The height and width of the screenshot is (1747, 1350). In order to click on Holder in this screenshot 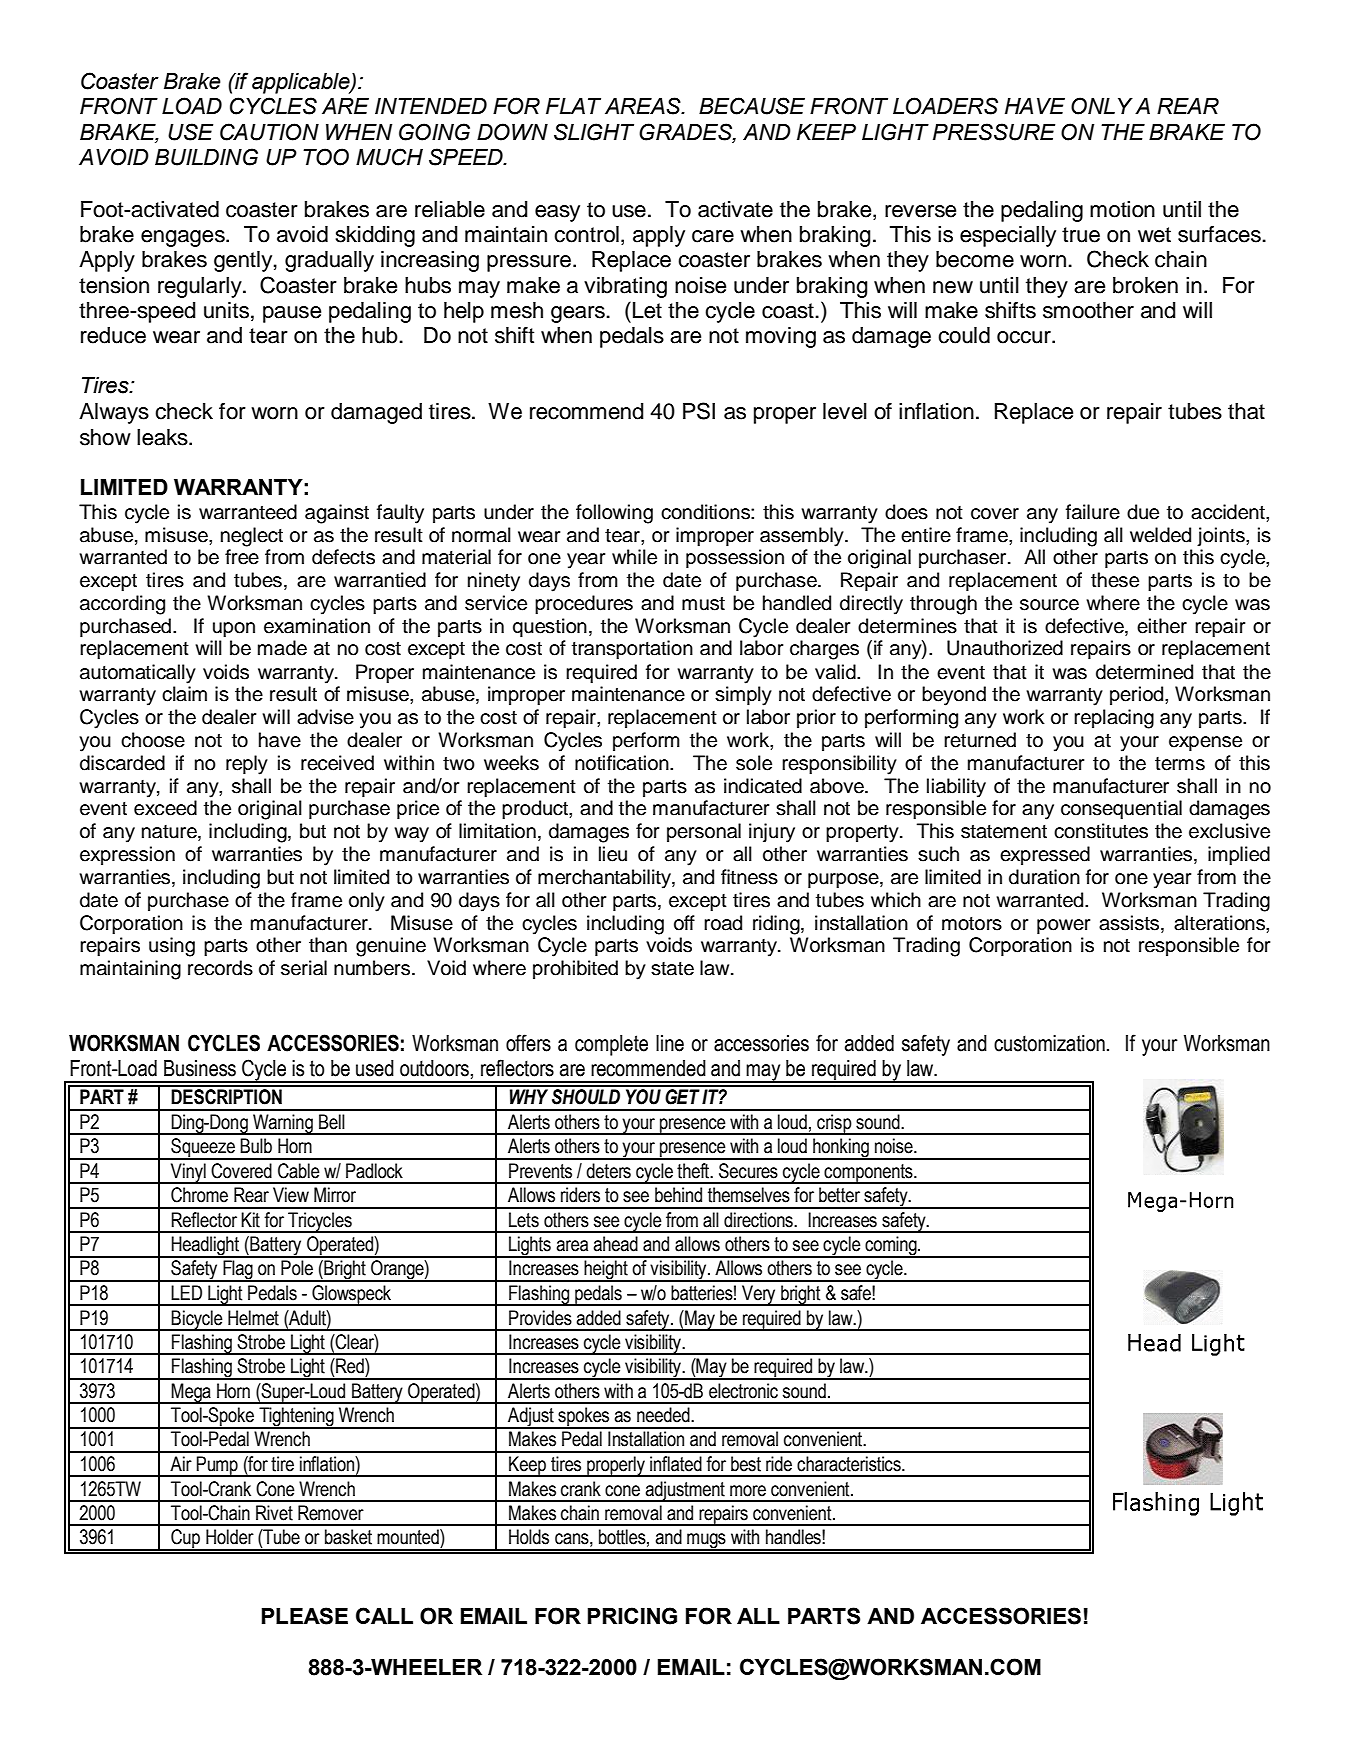, I will do `click(230, 1537)`.
